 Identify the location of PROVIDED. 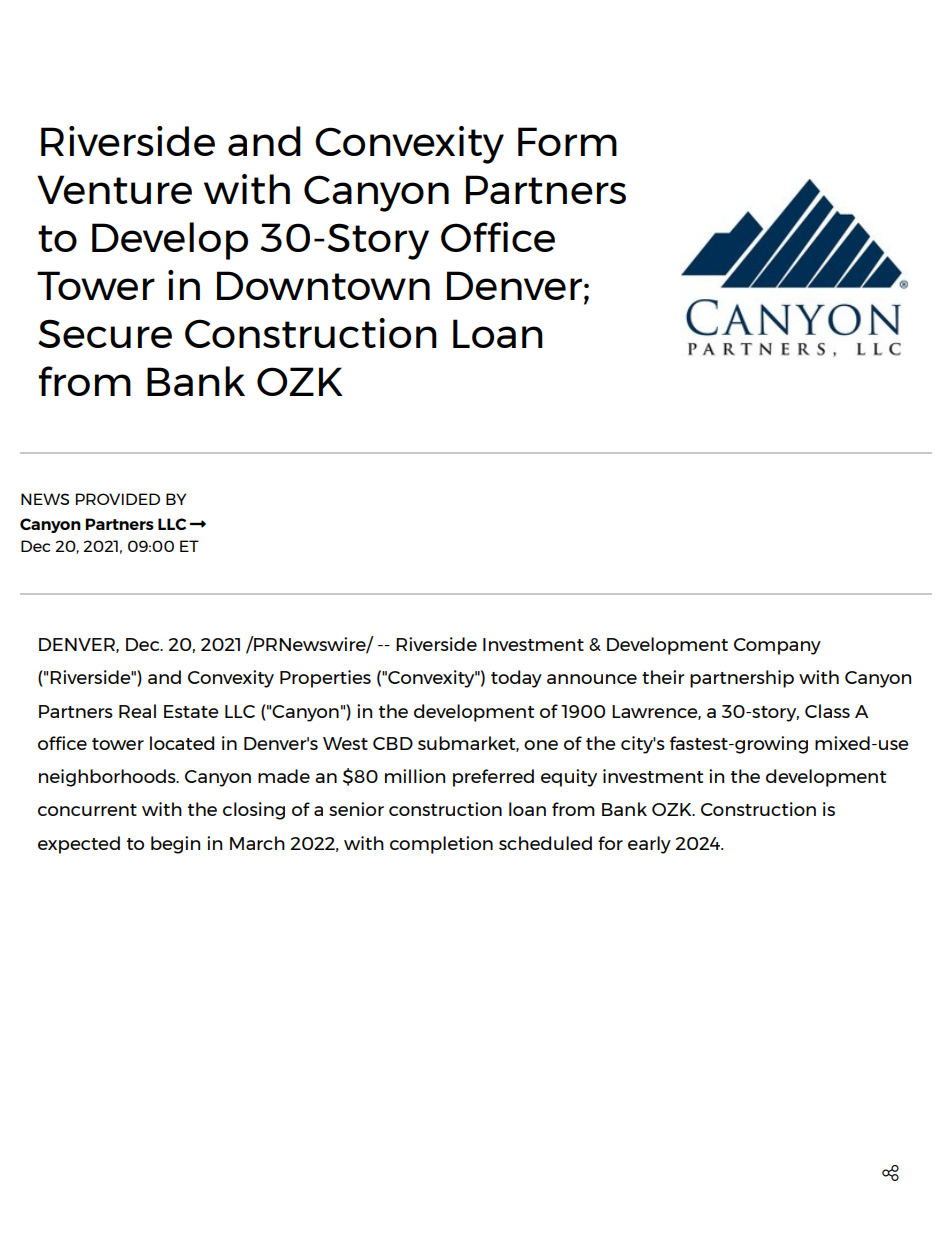
(118, 499).
